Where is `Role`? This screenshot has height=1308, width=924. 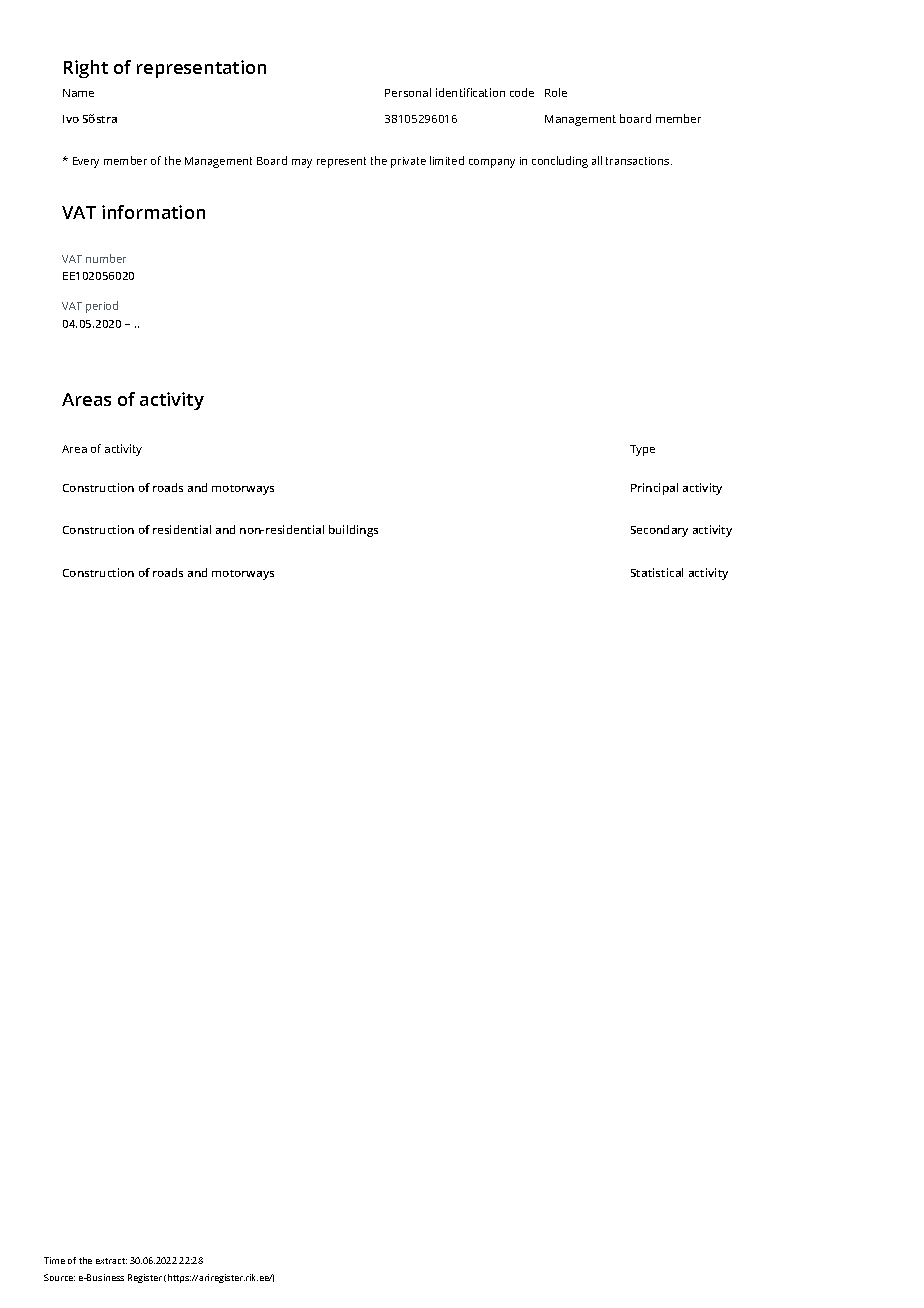
Role is located at coordinates (556, 92).
